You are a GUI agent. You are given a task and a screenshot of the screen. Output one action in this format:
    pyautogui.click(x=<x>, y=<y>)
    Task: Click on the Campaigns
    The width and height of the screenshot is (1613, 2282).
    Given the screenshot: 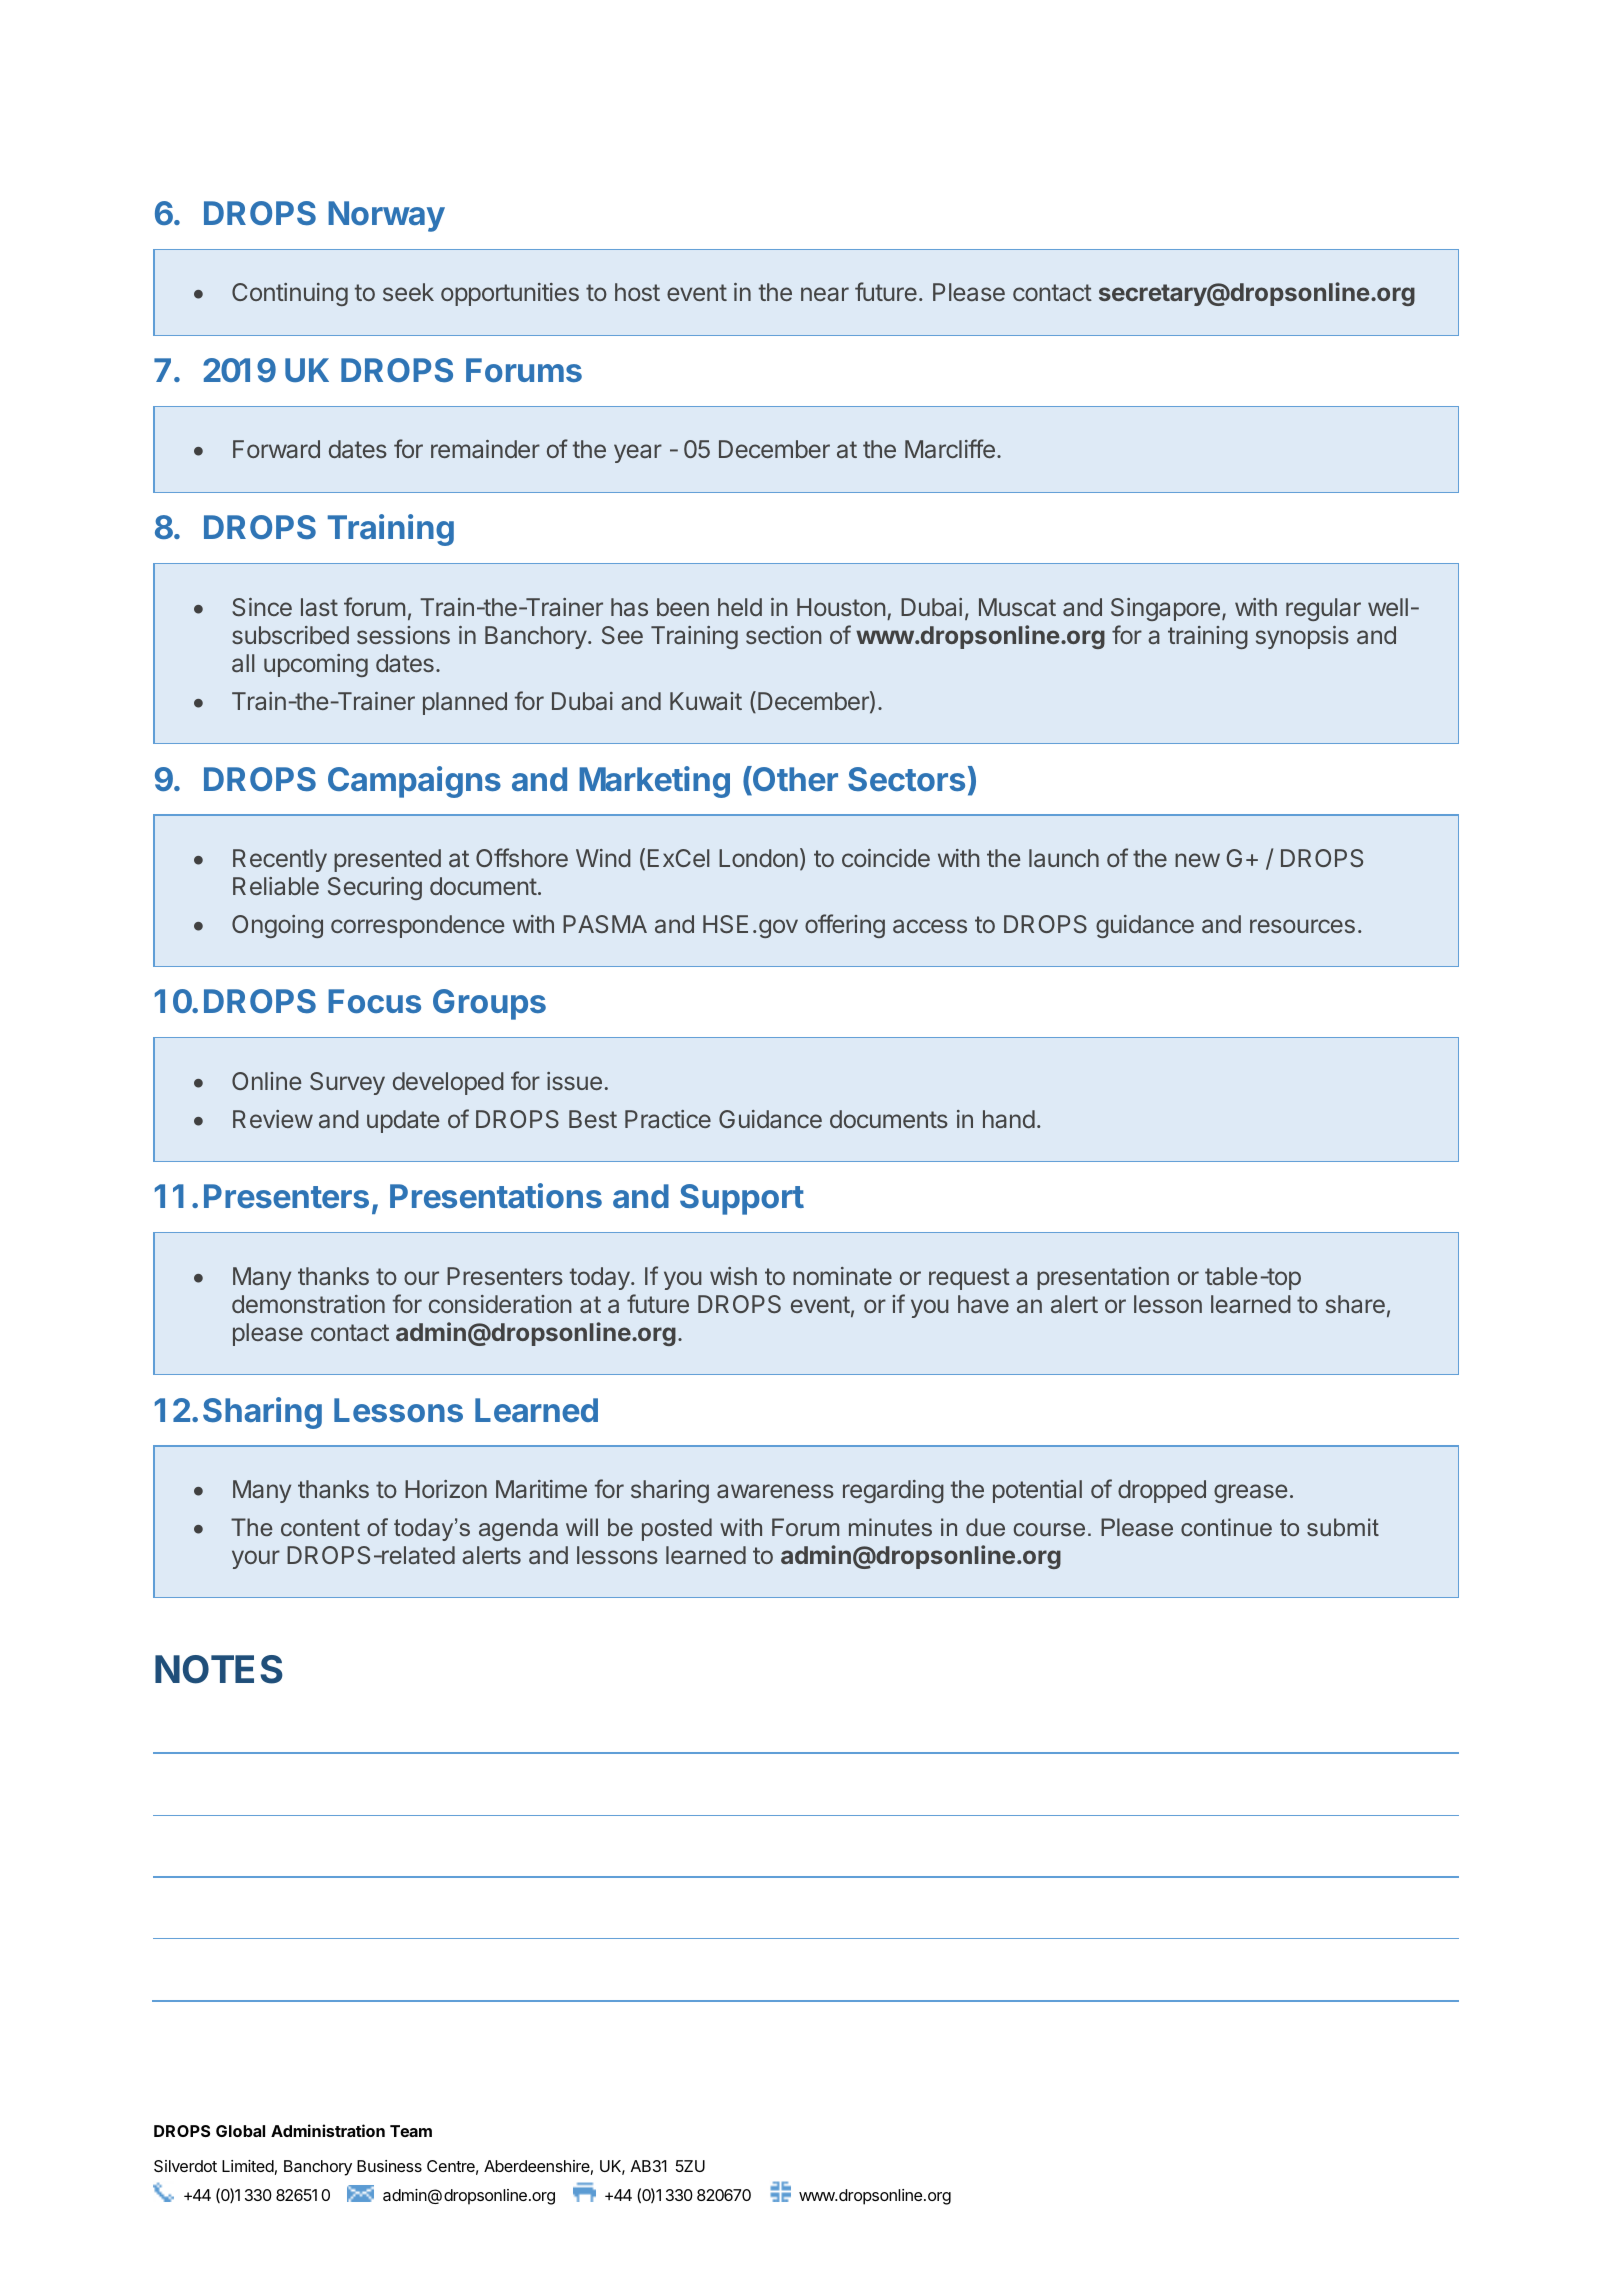 What is the action you would take?
    pyautogui.click(x=414, y=782)
